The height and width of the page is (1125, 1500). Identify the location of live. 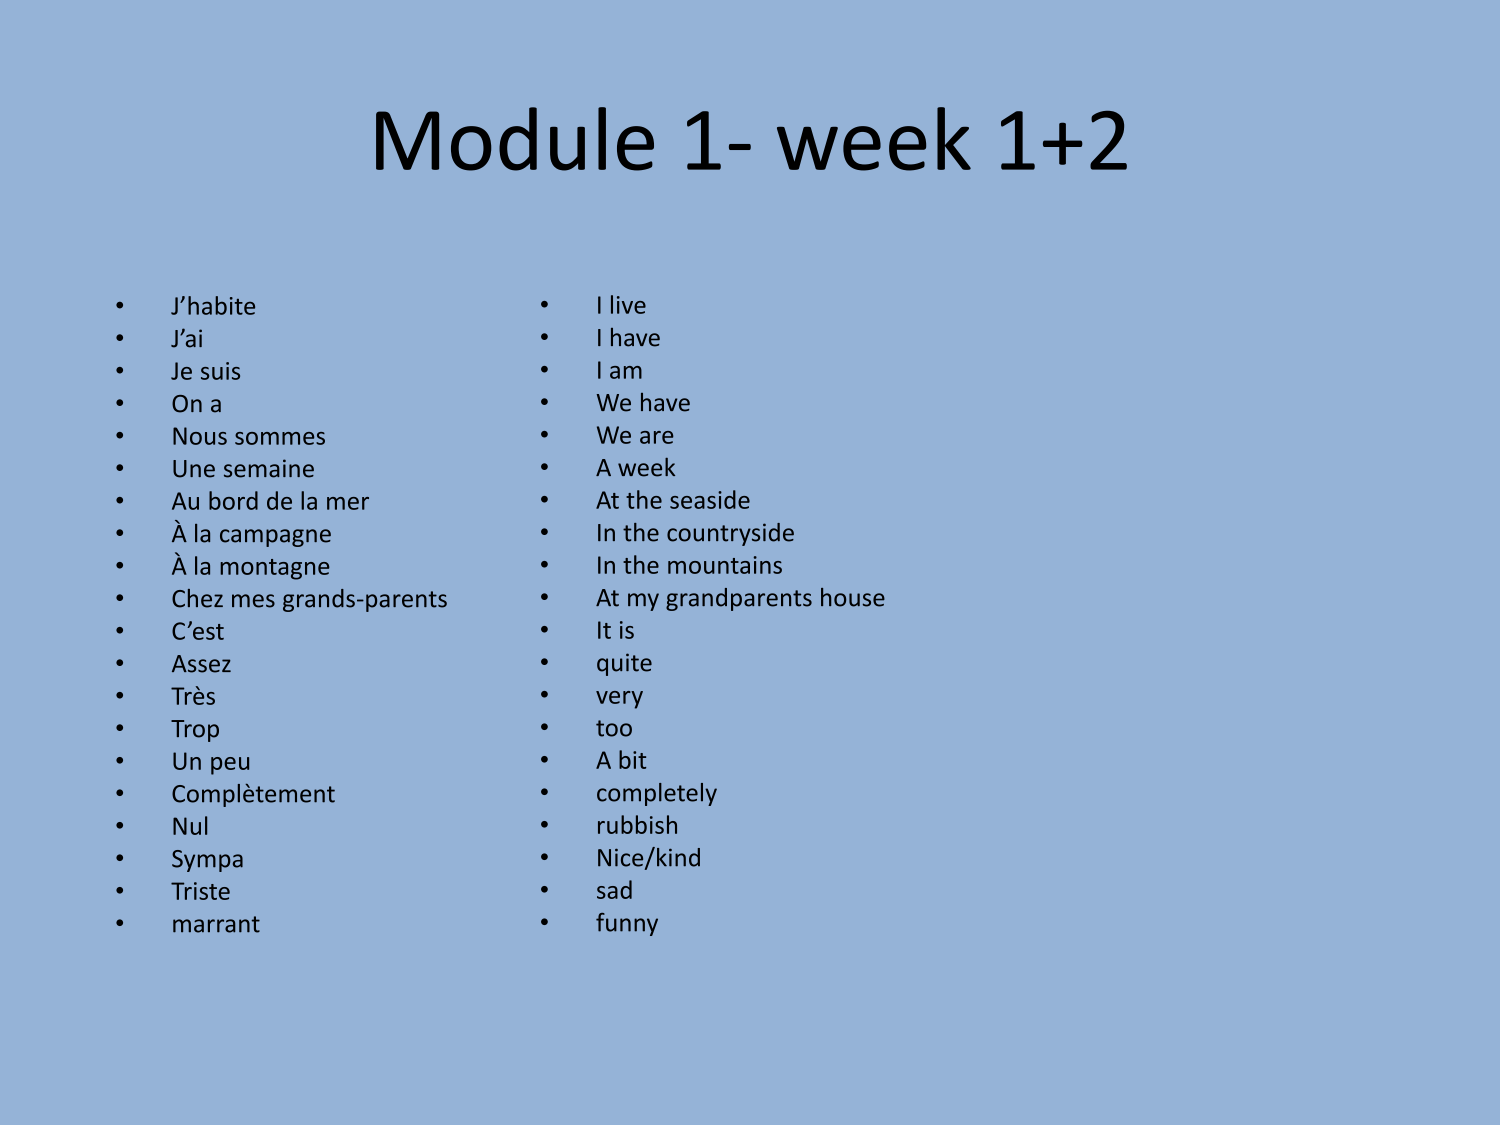
(628, 304).
